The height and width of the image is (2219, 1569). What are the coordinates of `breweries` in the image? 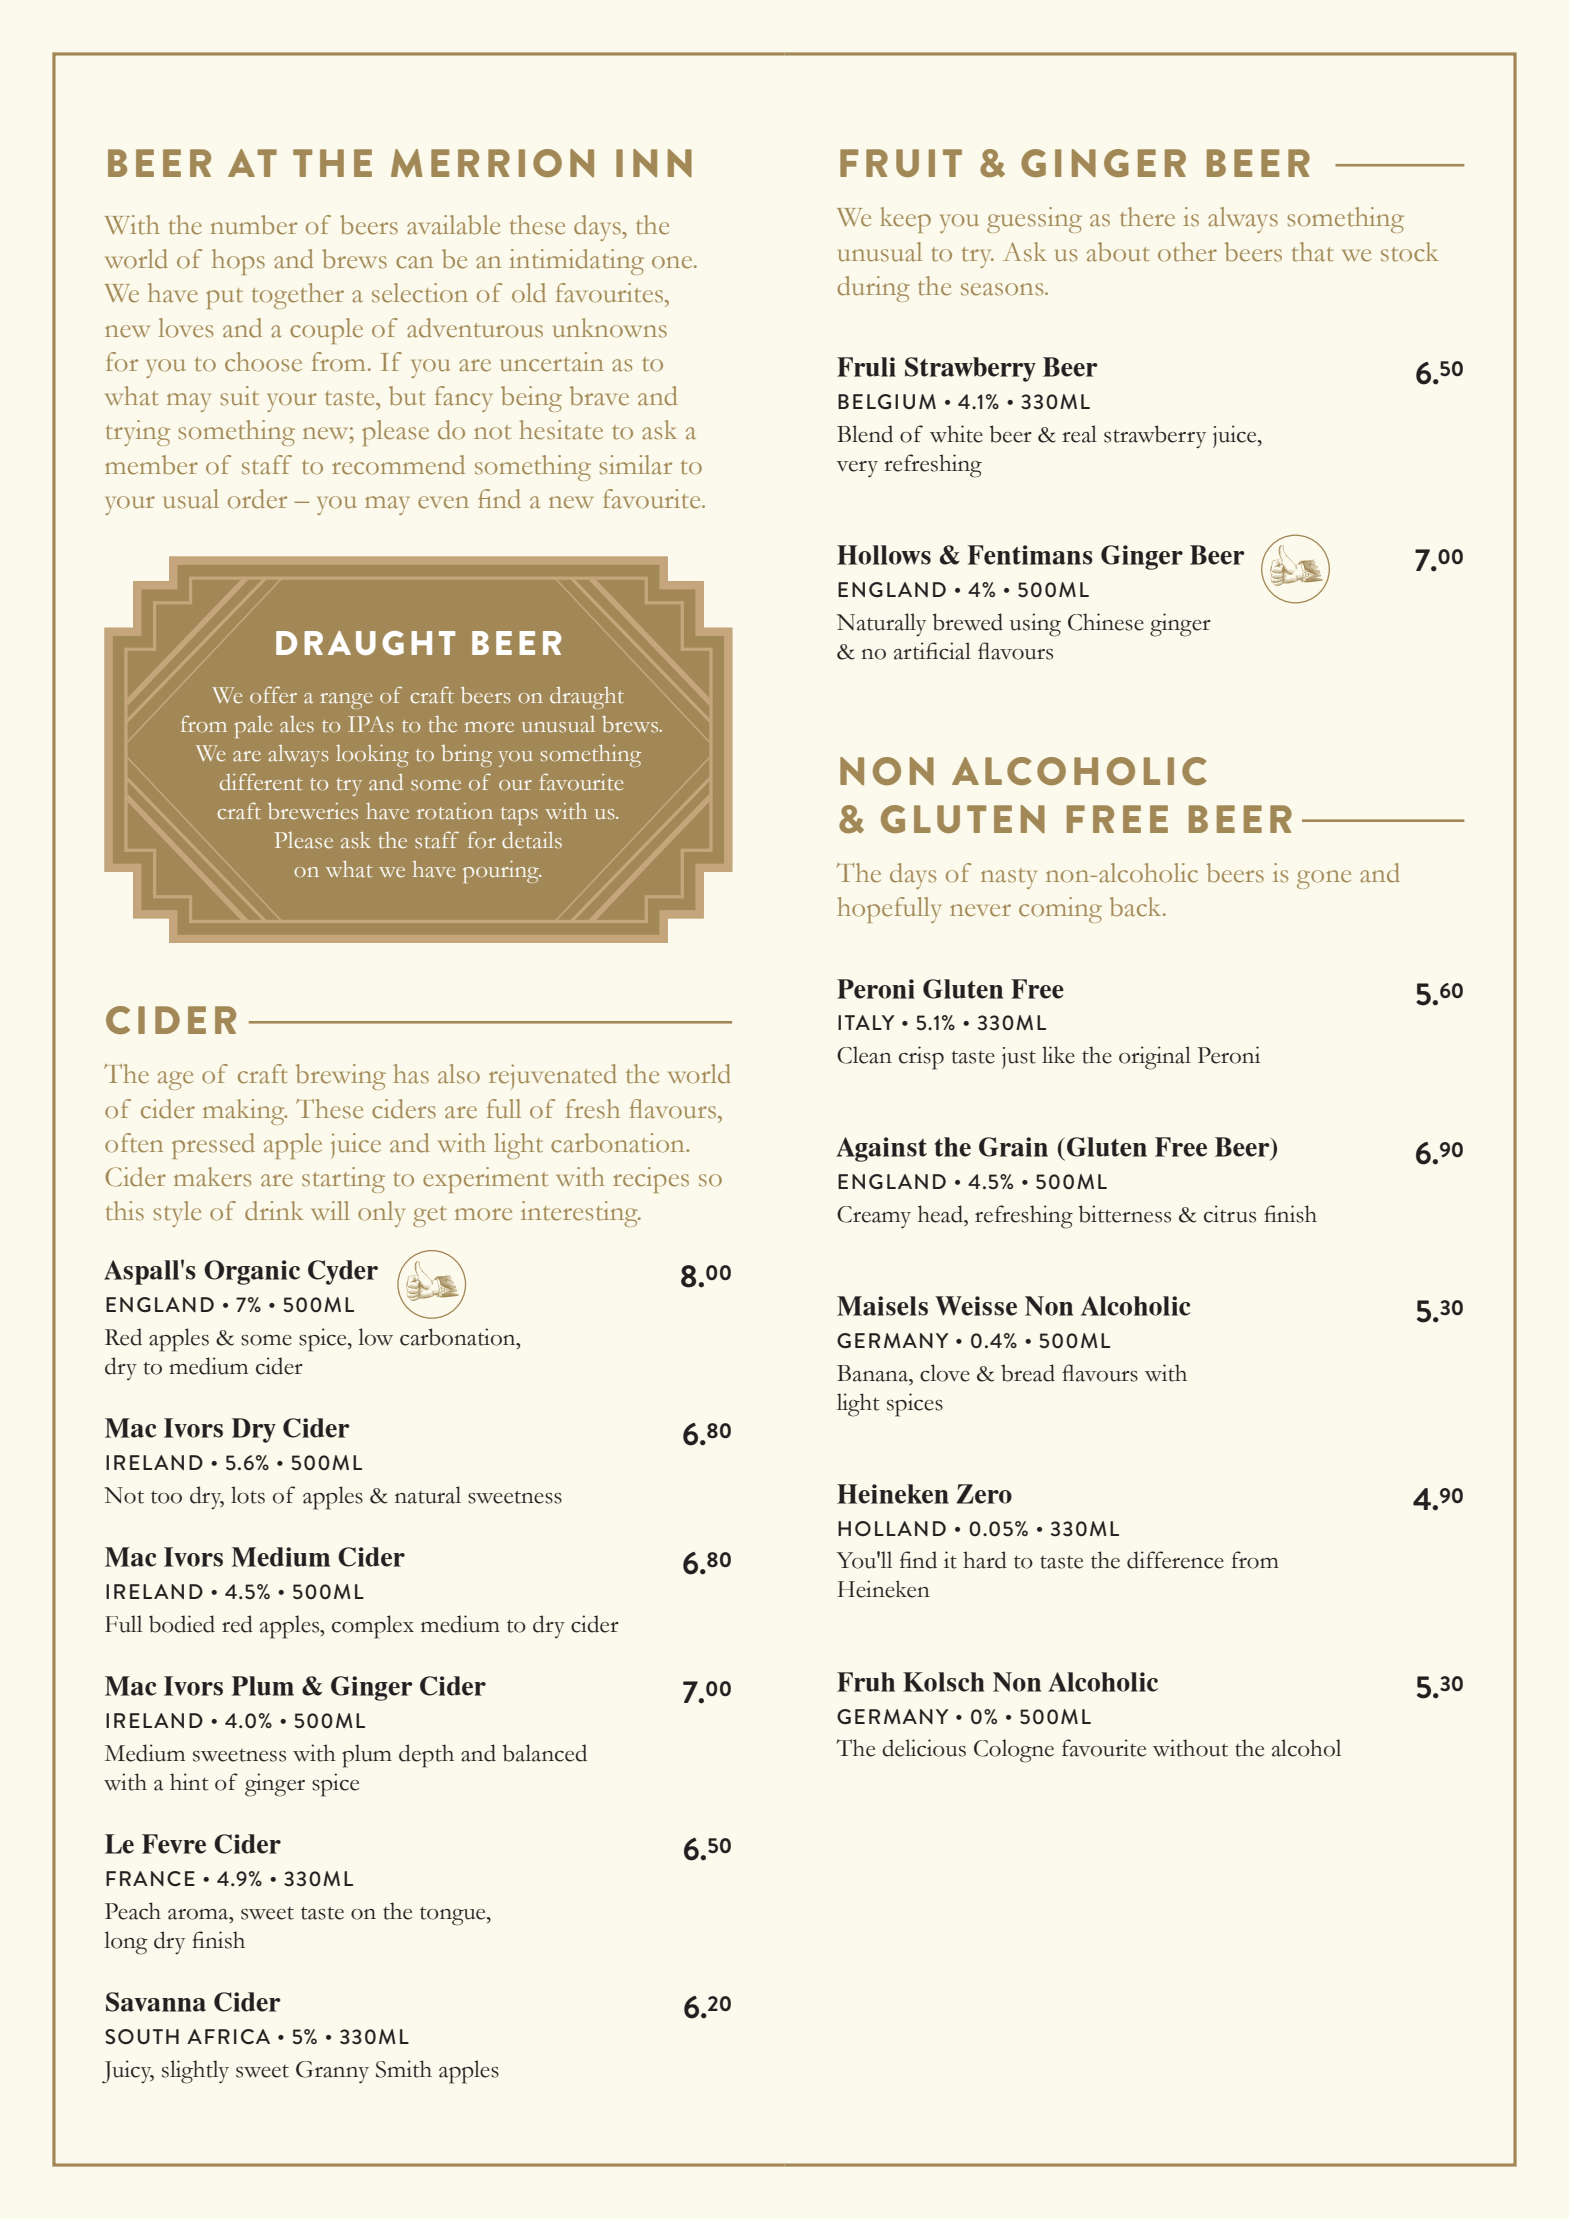 It's located at (313, 811).
